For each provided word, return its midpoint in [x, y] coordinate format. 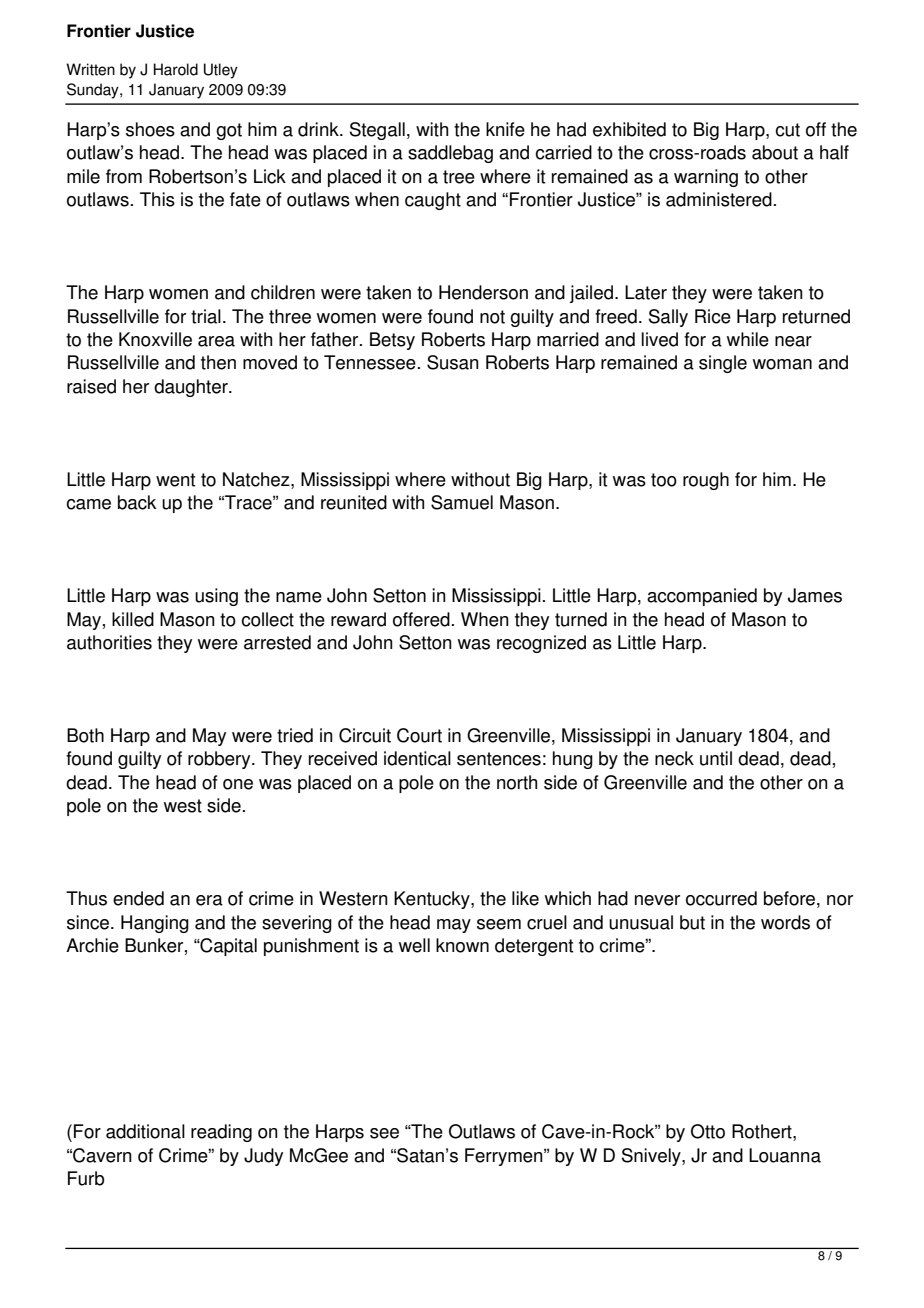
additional [145, 1131]
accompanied [702, 597]
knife [505, 129]
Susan [453, 362]
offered [421, 619]
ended [138, 898]
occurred [721, 898]
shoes [150, 129]
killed [133, 619]
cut [787, 130]
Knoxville [155, 339]
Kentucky [433, 900]
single [723, 364]
